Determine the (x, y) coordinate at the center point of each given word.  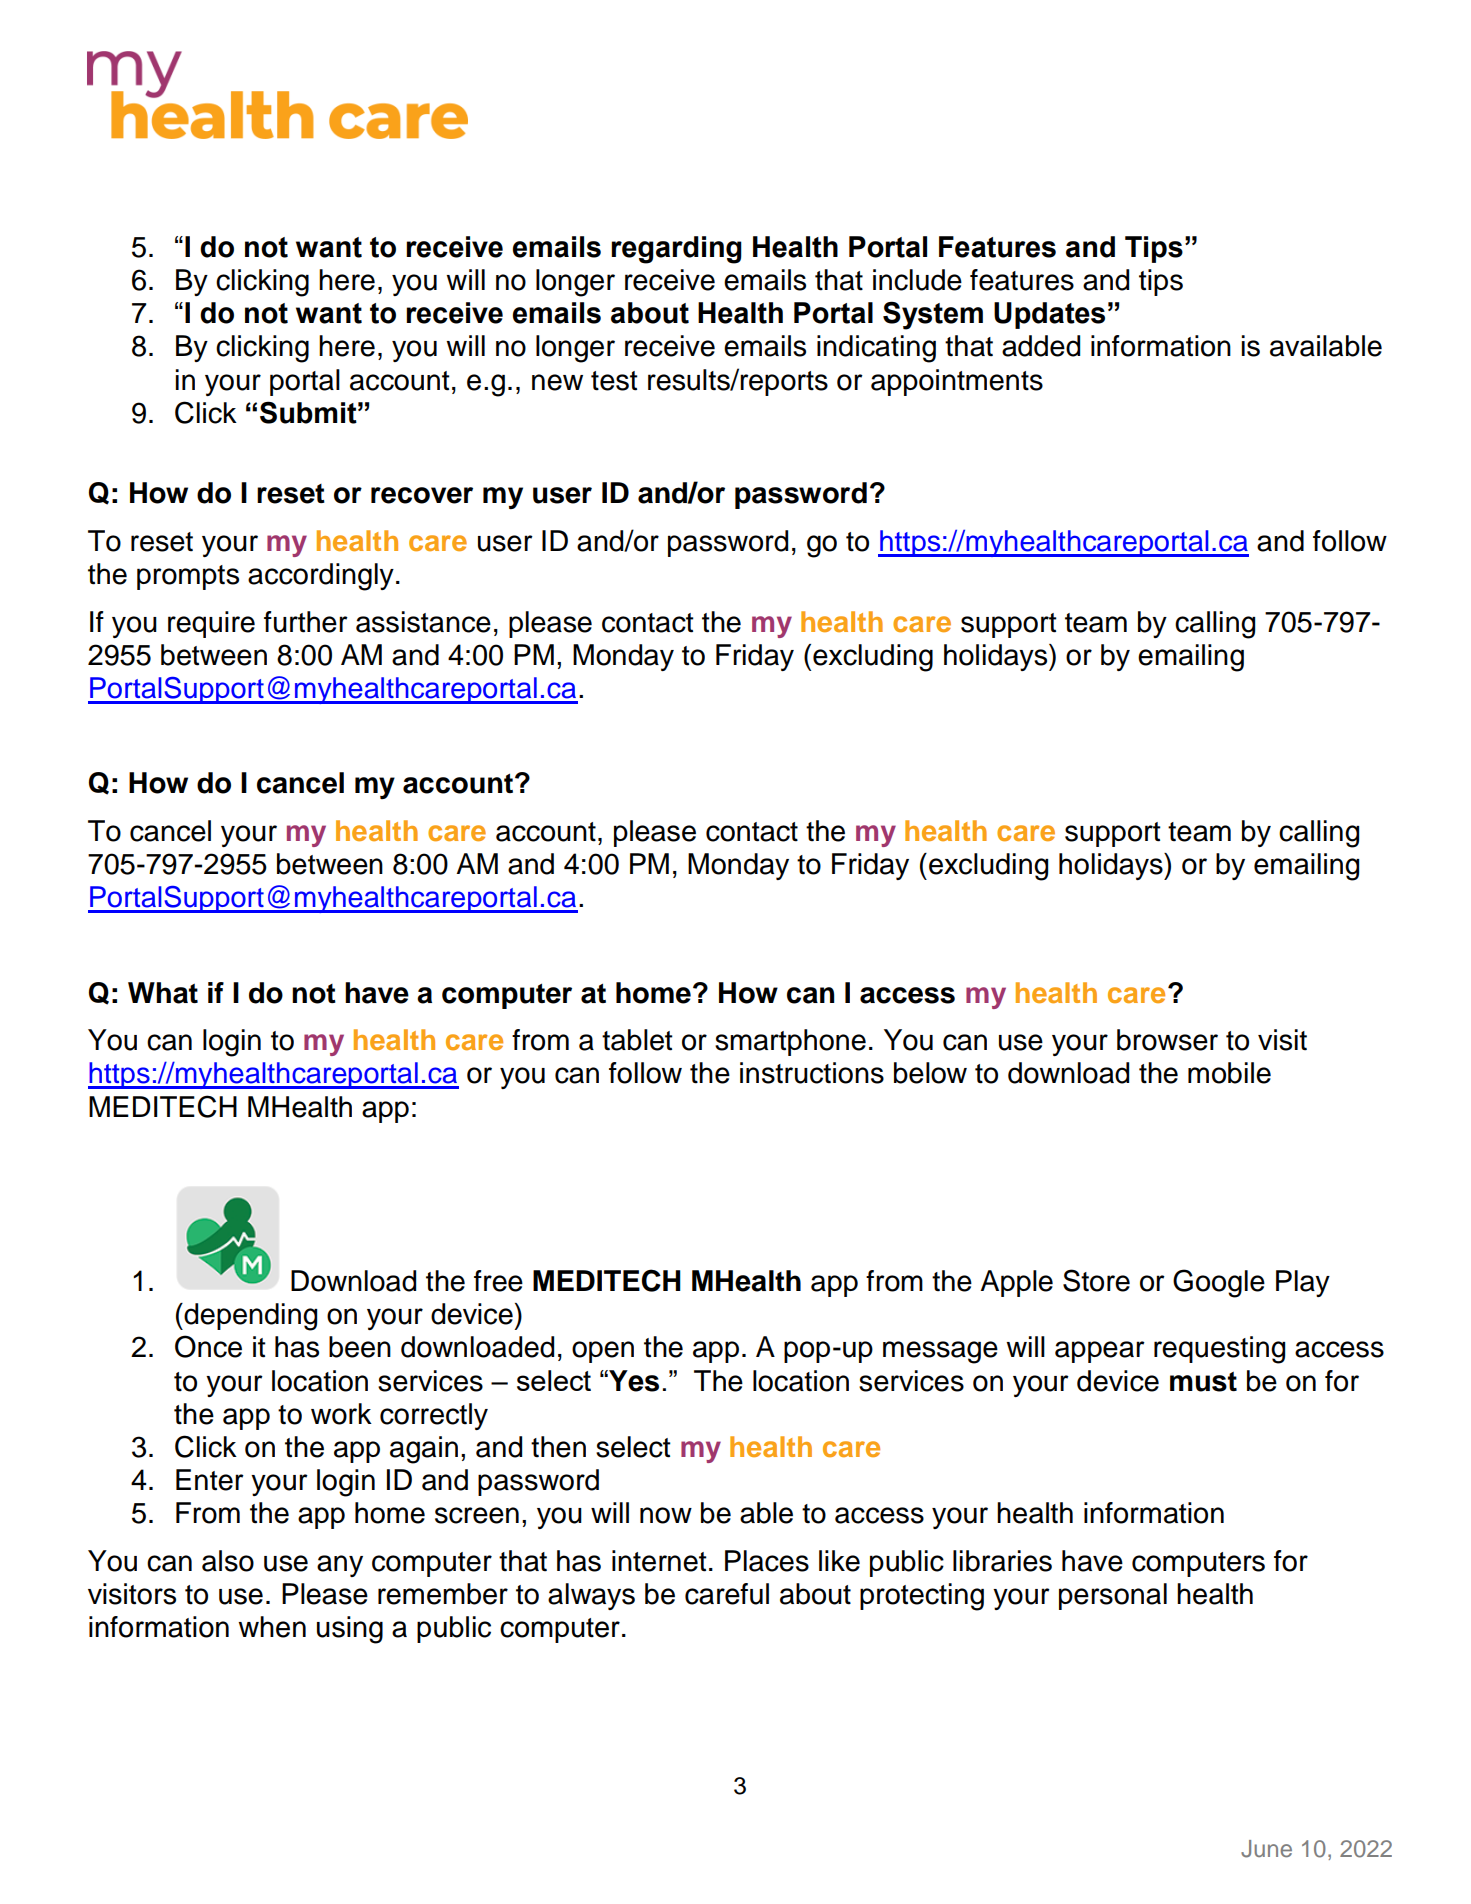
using (350, 1630)
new (557, 382)
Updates (1049, 315)
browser (1167, 1040)
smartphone (790, 1042)
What (163, 993)
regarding (676, 250)
